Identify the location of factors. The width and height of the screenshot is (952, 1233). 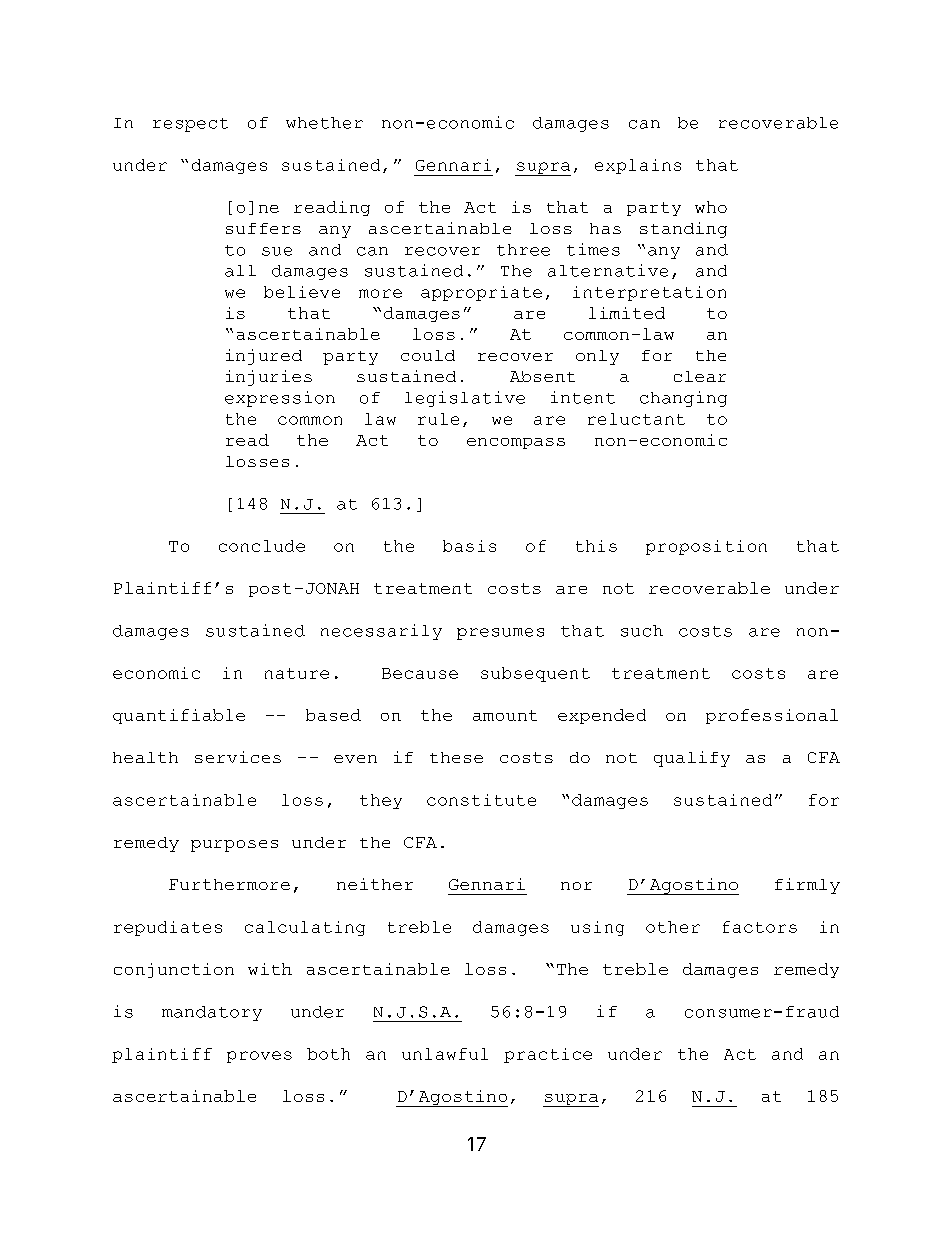
(760, 927).
